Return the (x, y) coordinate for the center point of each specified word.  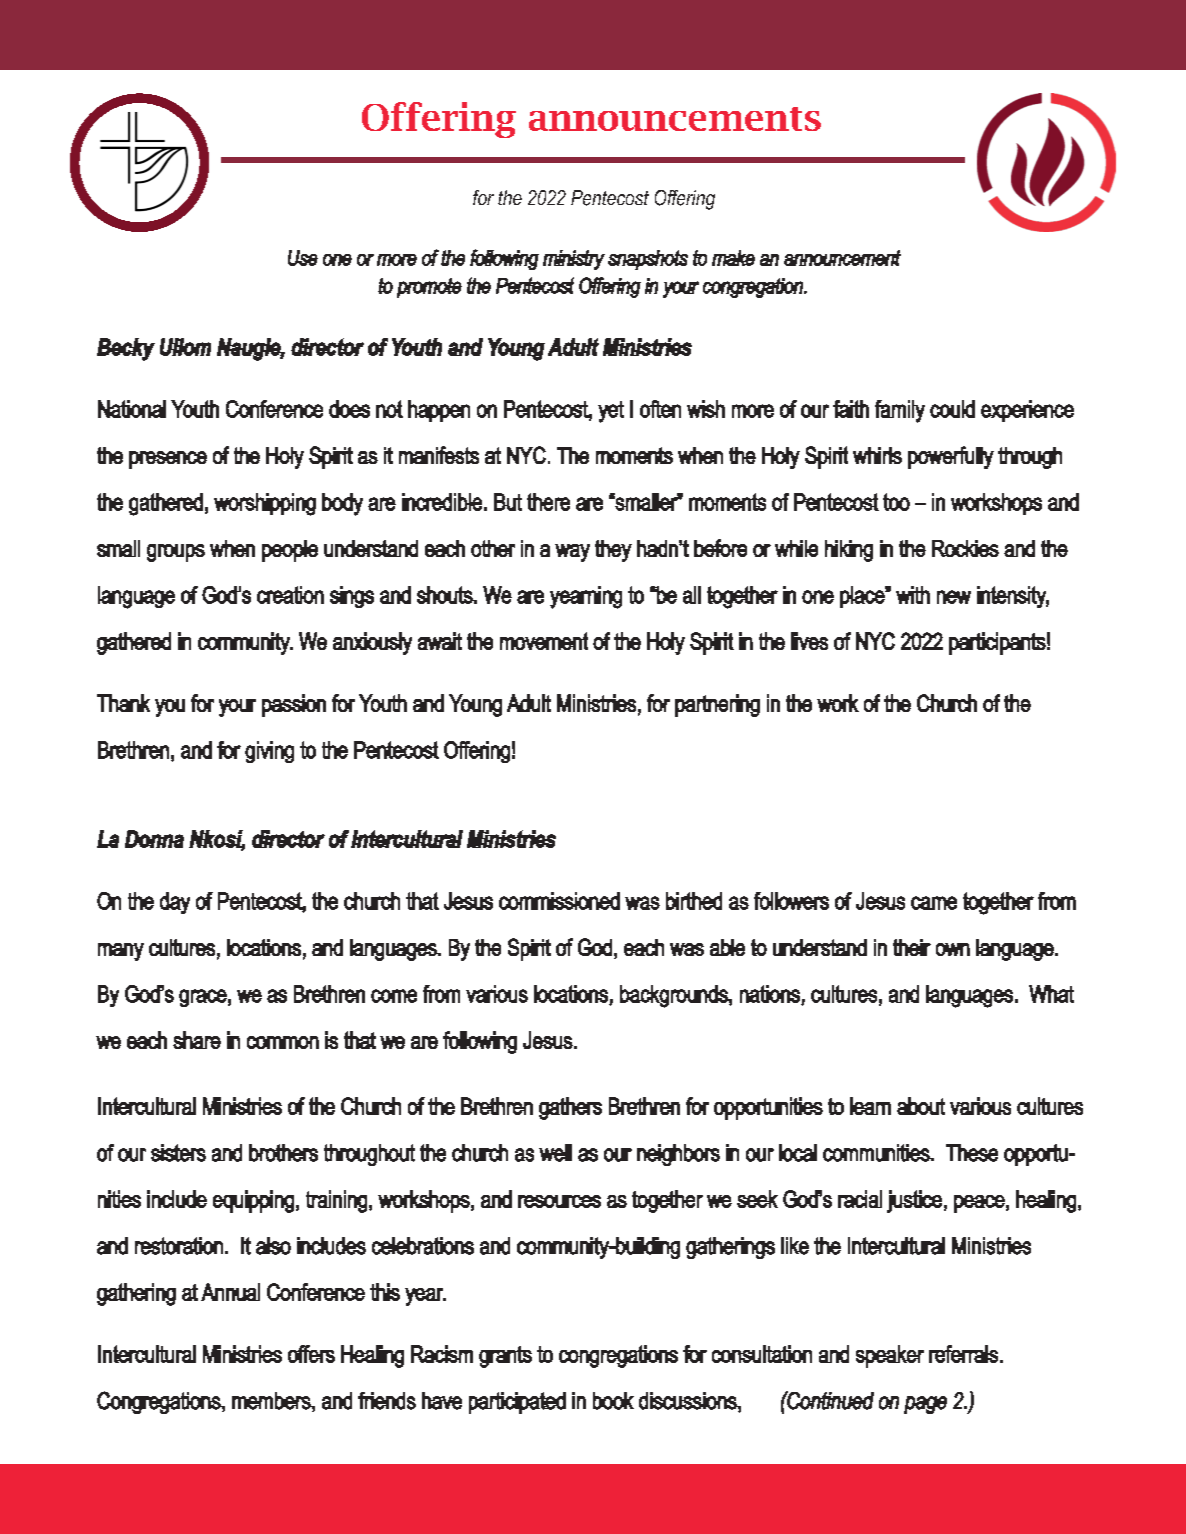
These (972, 1153)
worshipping (265, 504)
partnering (717, 705)
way (572, 553)
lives (809, 641)
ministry (574, 260)
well (555, 1153)
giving (269, 752)
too (896, 502)
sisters (178, 1153)
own (953, 949)
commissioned (559, 901)
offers (311, 1354)
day (175, 903)
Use (303, 258)
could (952, 409)
